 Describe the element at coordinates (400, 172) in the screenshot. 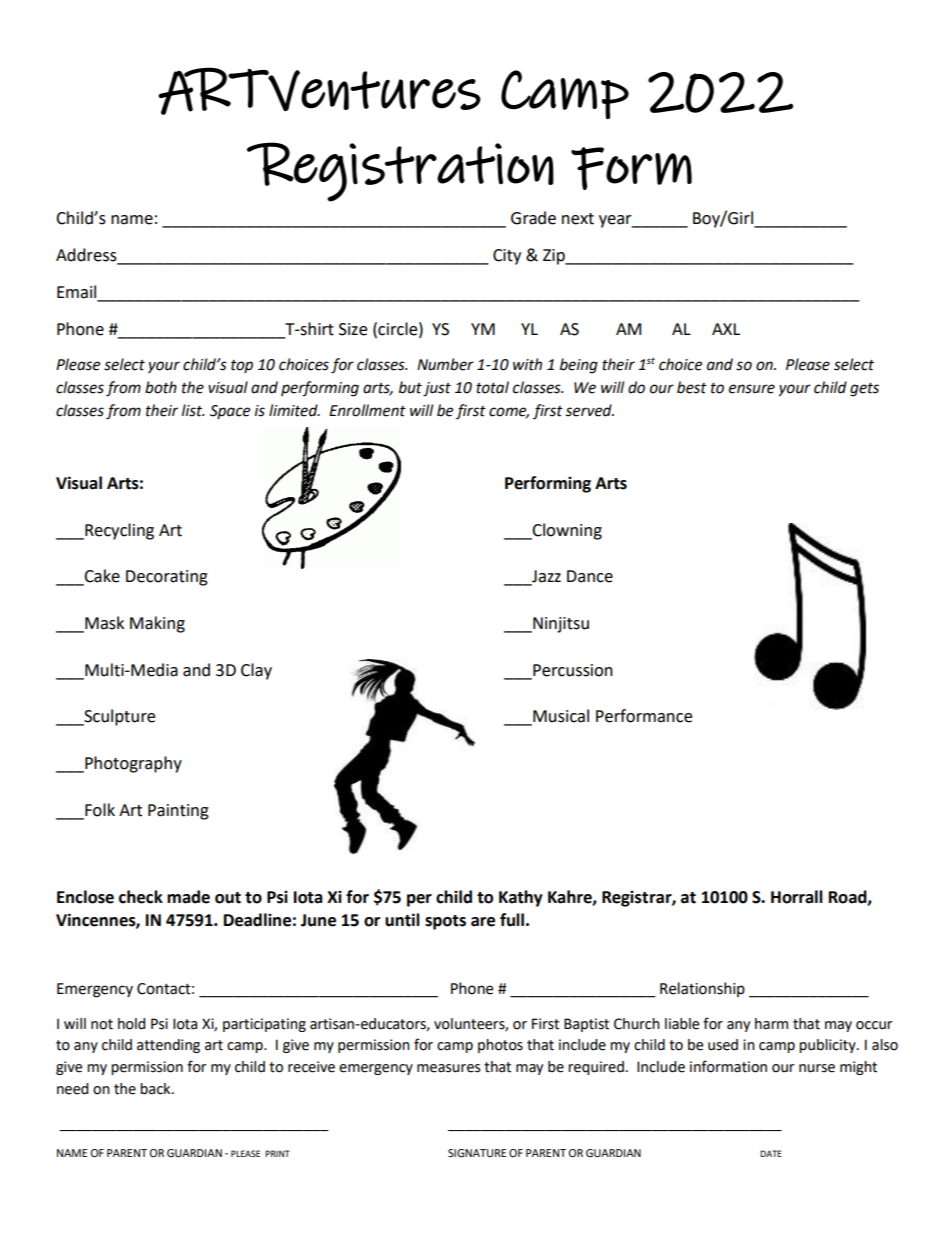

I see `Registration` at that location.
